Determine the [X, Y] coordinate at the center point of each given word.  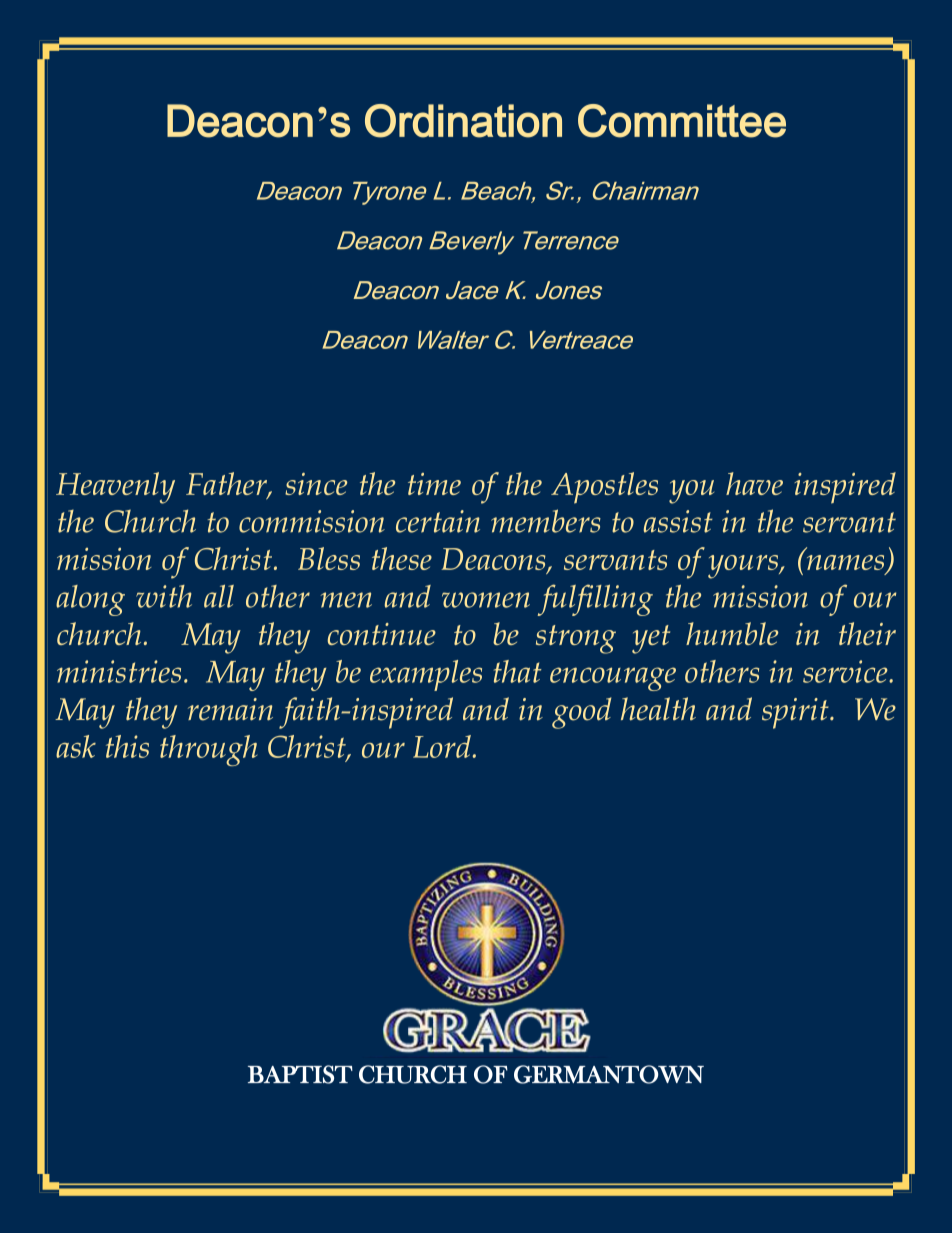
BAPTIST [300, 1074]
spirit [796, 713]
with [164, 596]
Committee [682, 121]
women [486, 600]
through [208, 750]
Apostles [604, 488]
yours [744, 567]
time [434, 484]
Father [228, 485]
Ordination [463, 121]
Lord [443, 746]
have [754, 483]
